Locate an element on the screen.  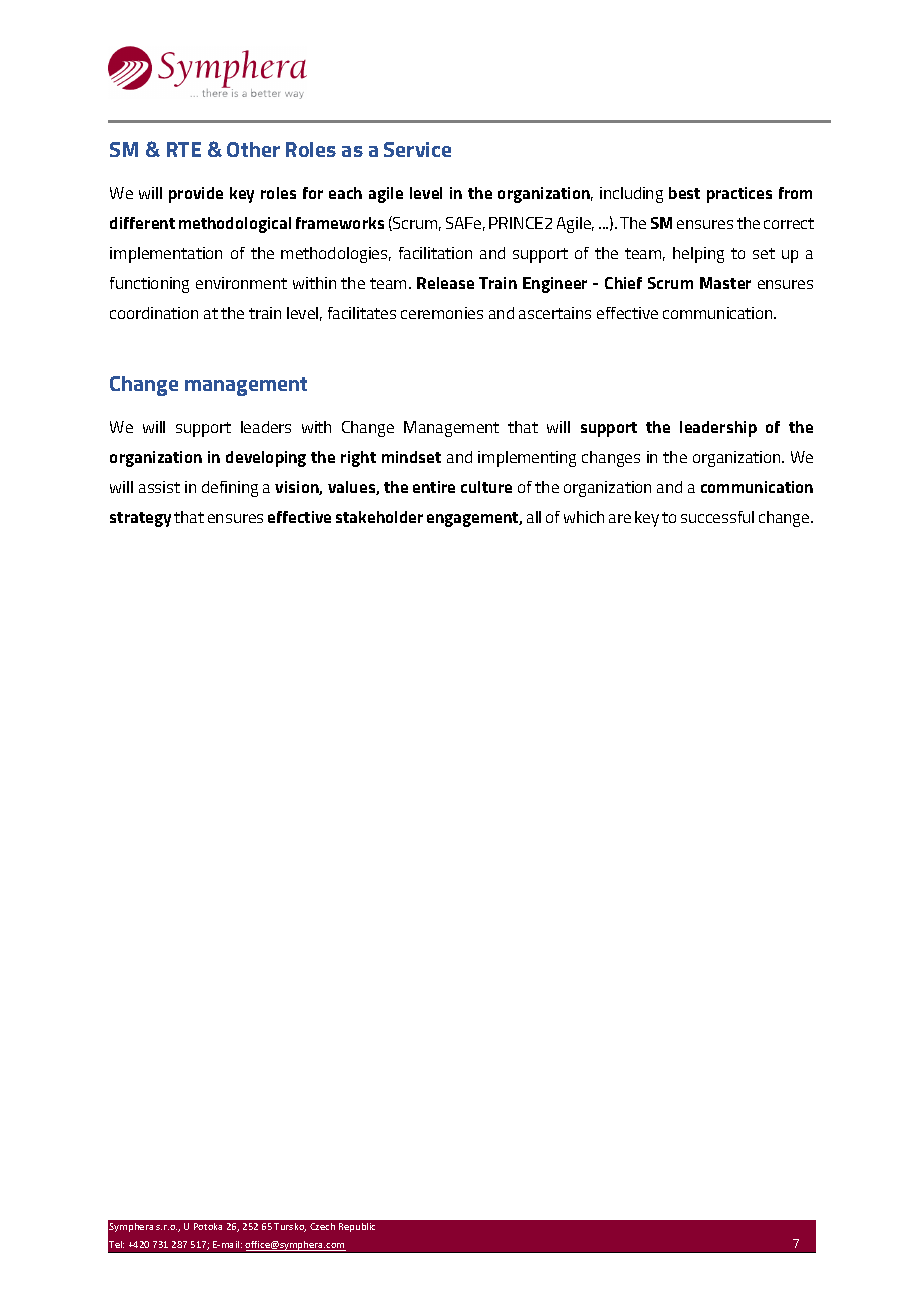
Republic is located at coordinates (357, 1227).
